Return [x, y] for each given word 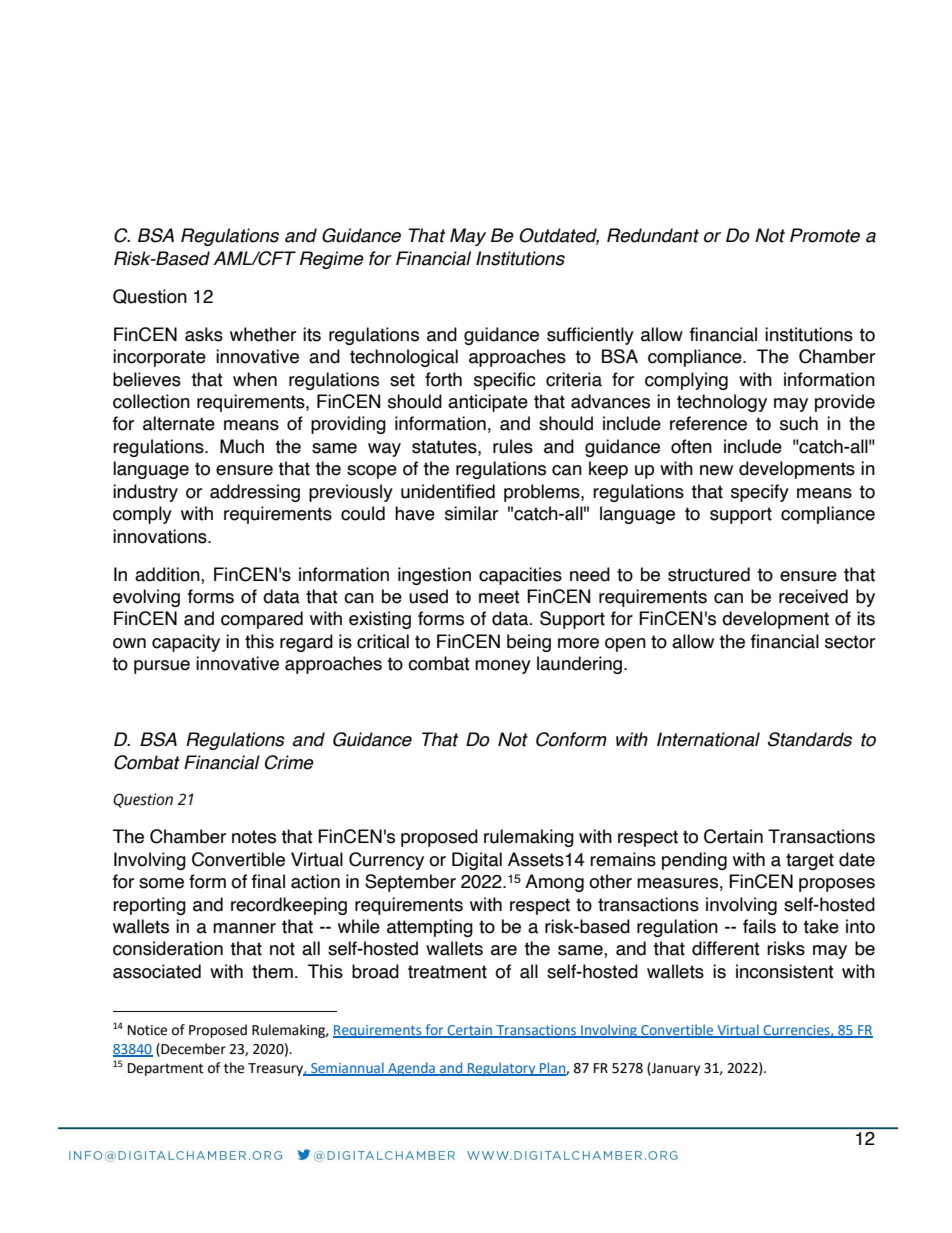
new [716, 470]
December [192, 1049]
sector [850, 642]
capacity [186, 643]
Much [242, 446]
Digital [477, 861]
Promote [825, 235]
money [503, 667]
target [810, 861]
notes [254, 837]
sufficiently [590, 336]
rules [513, 446]
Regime [332, 260]
